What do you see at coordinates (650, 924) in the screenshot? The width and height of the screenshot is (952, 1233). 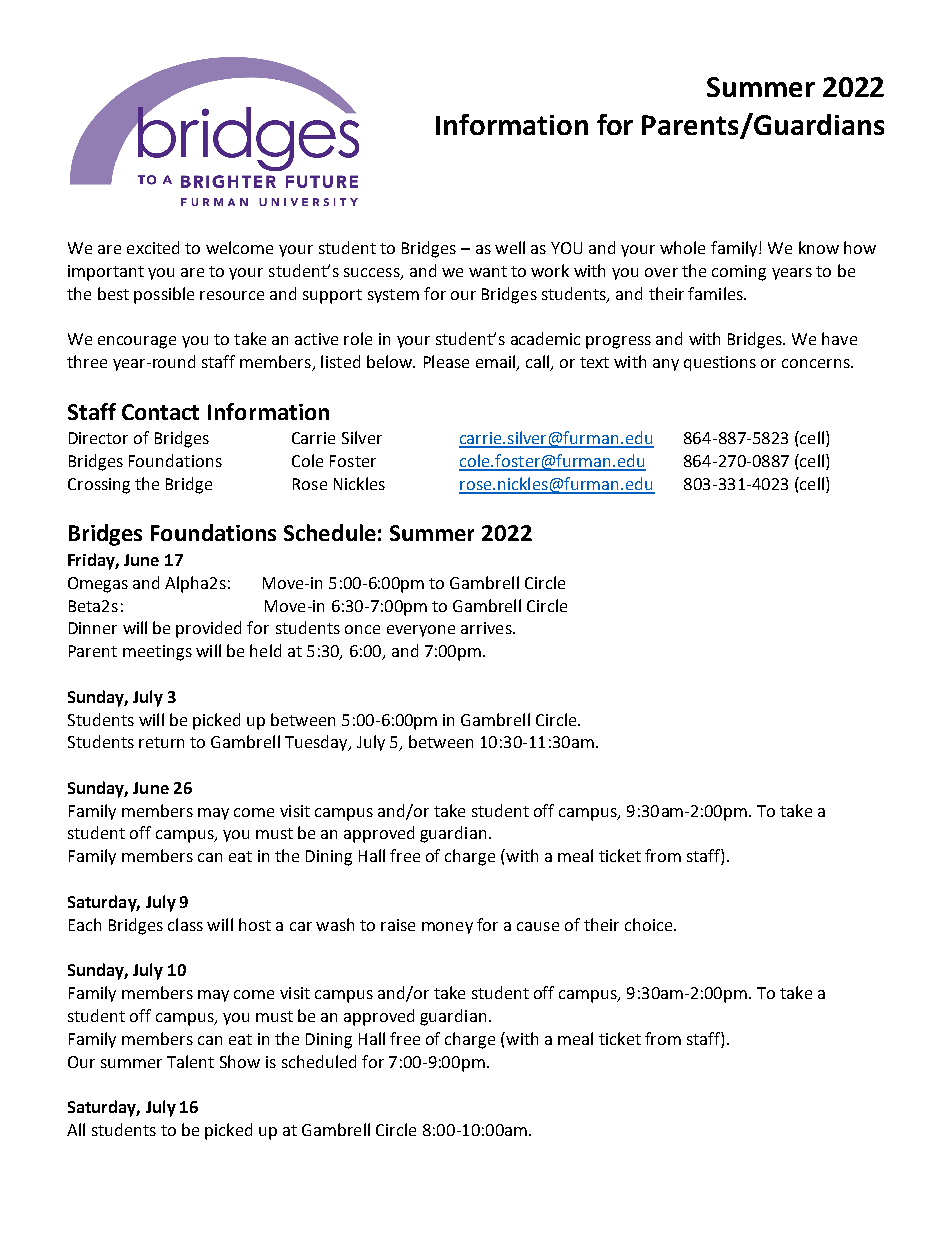 I see `choice` at bounding box center [650, 924].
